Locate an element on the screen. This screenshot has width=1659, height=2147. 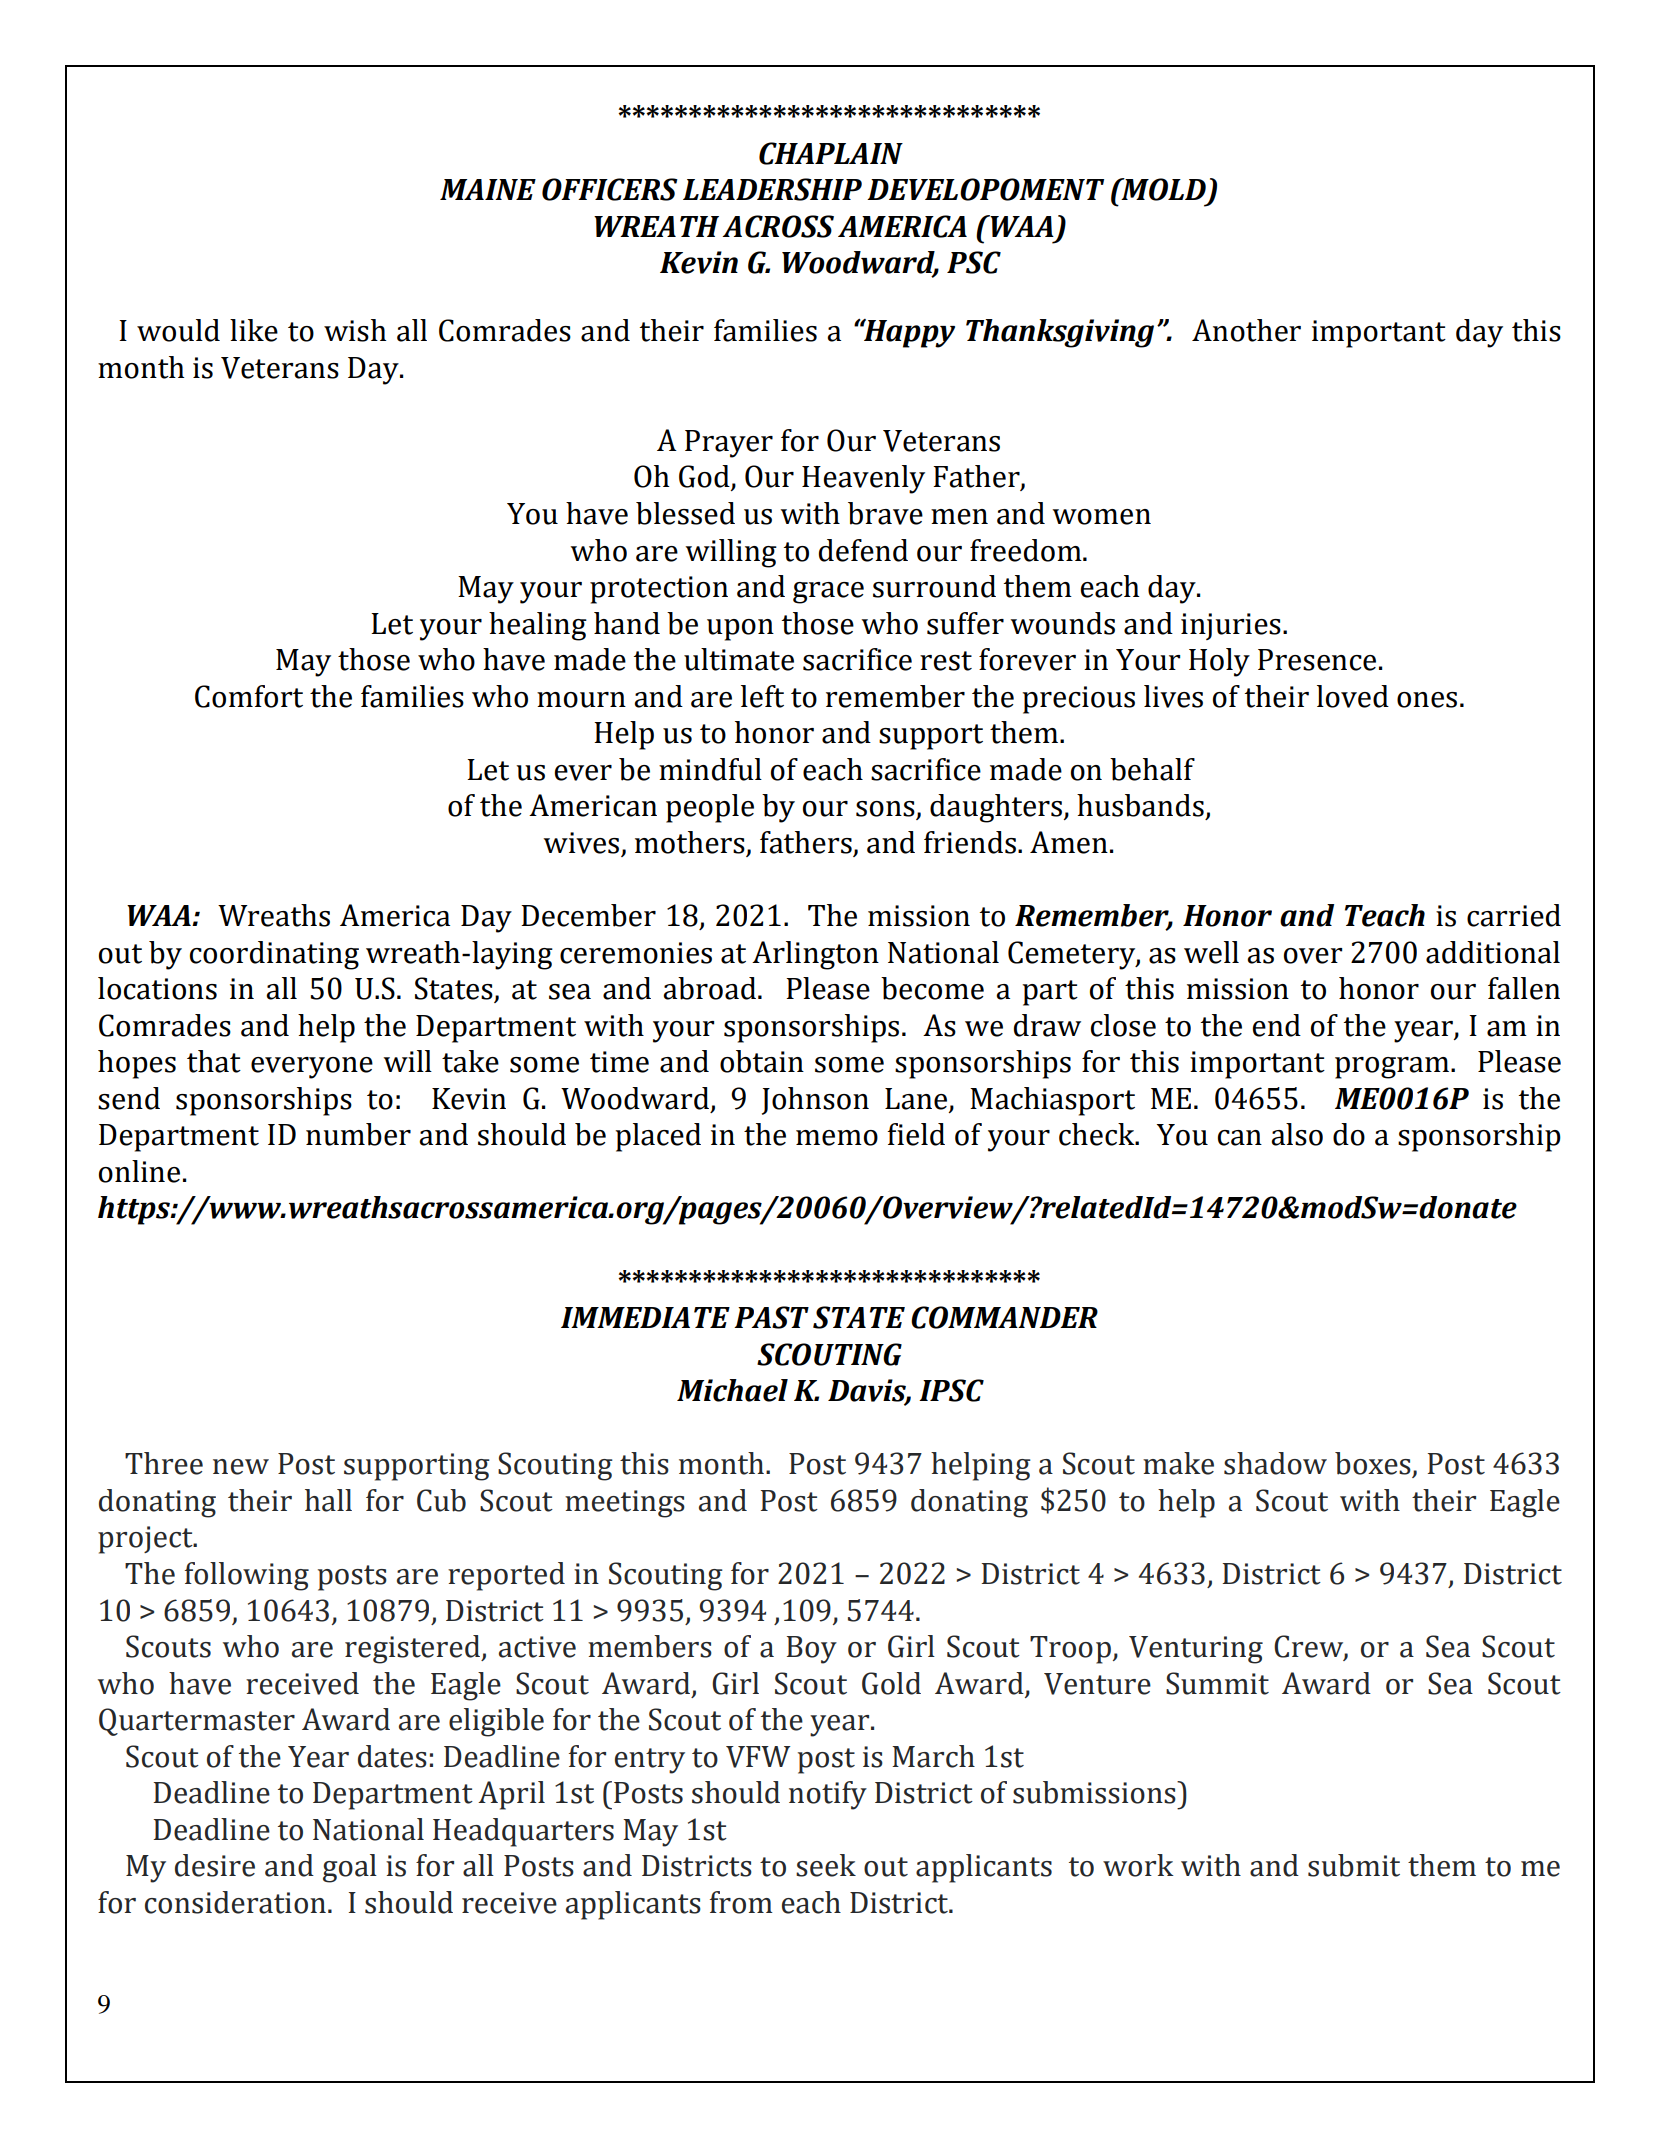
Presence is located at coordinates (1317, 660).
